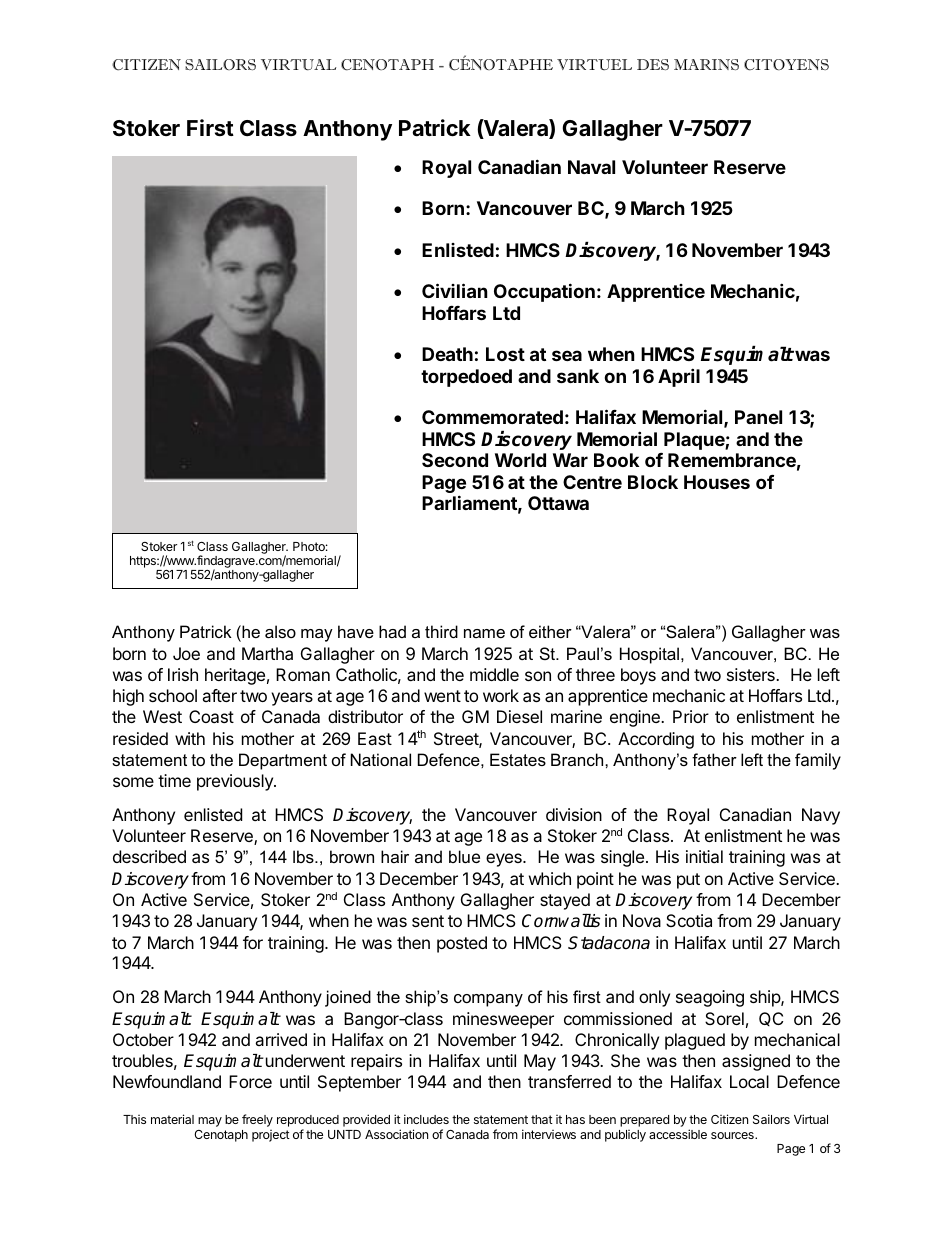 The width and height of the image is (952, 1233). Describe the element at coordinates (455, 460) in the image. I see `Second` at that location.
